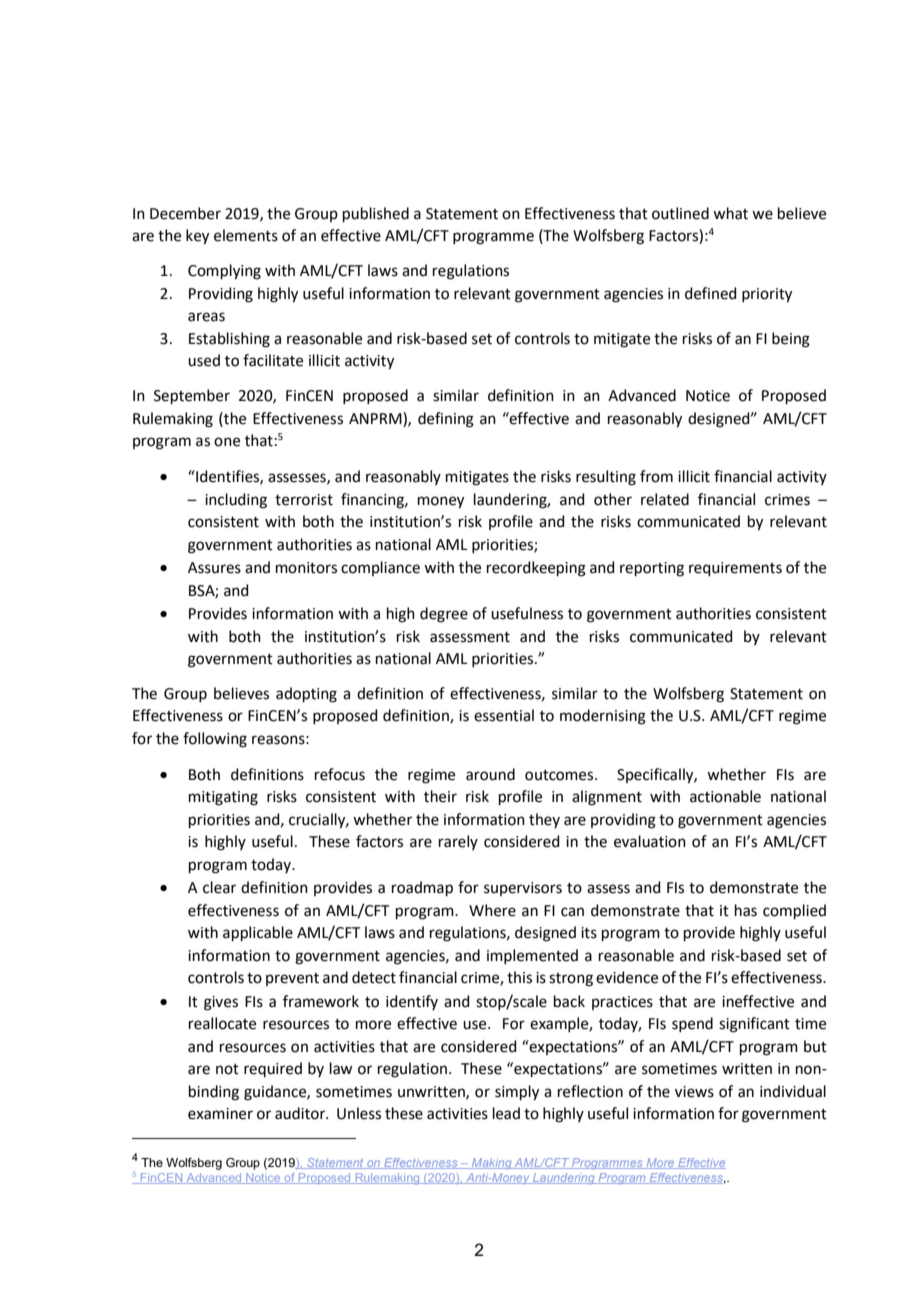 The image size is (924, 1308). What do you see at coordinates (730, 213) in the page?
I see `what` at bounding box center [730, 213].
